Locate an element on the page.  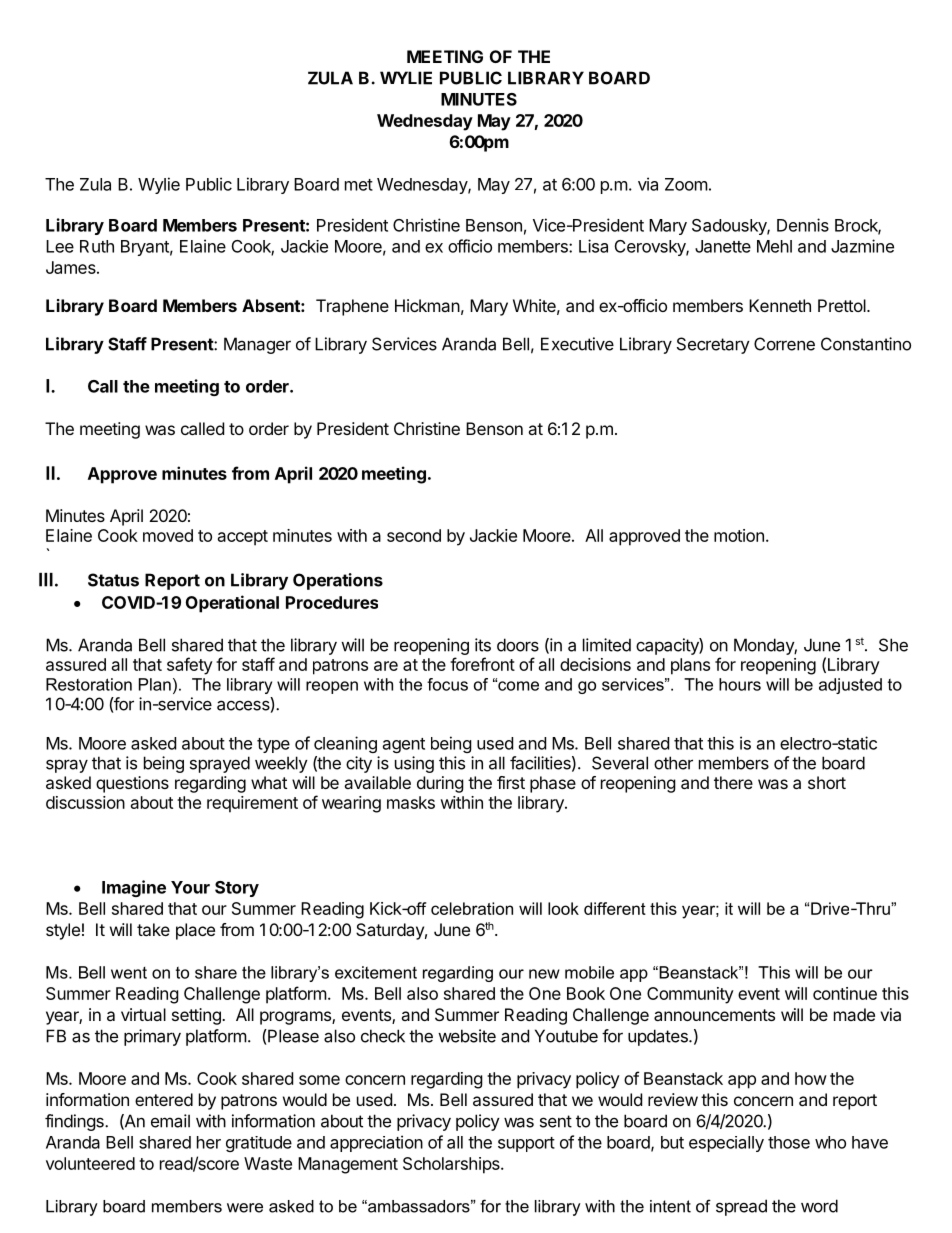
volunteered is located at coordinates (90, 1163).
